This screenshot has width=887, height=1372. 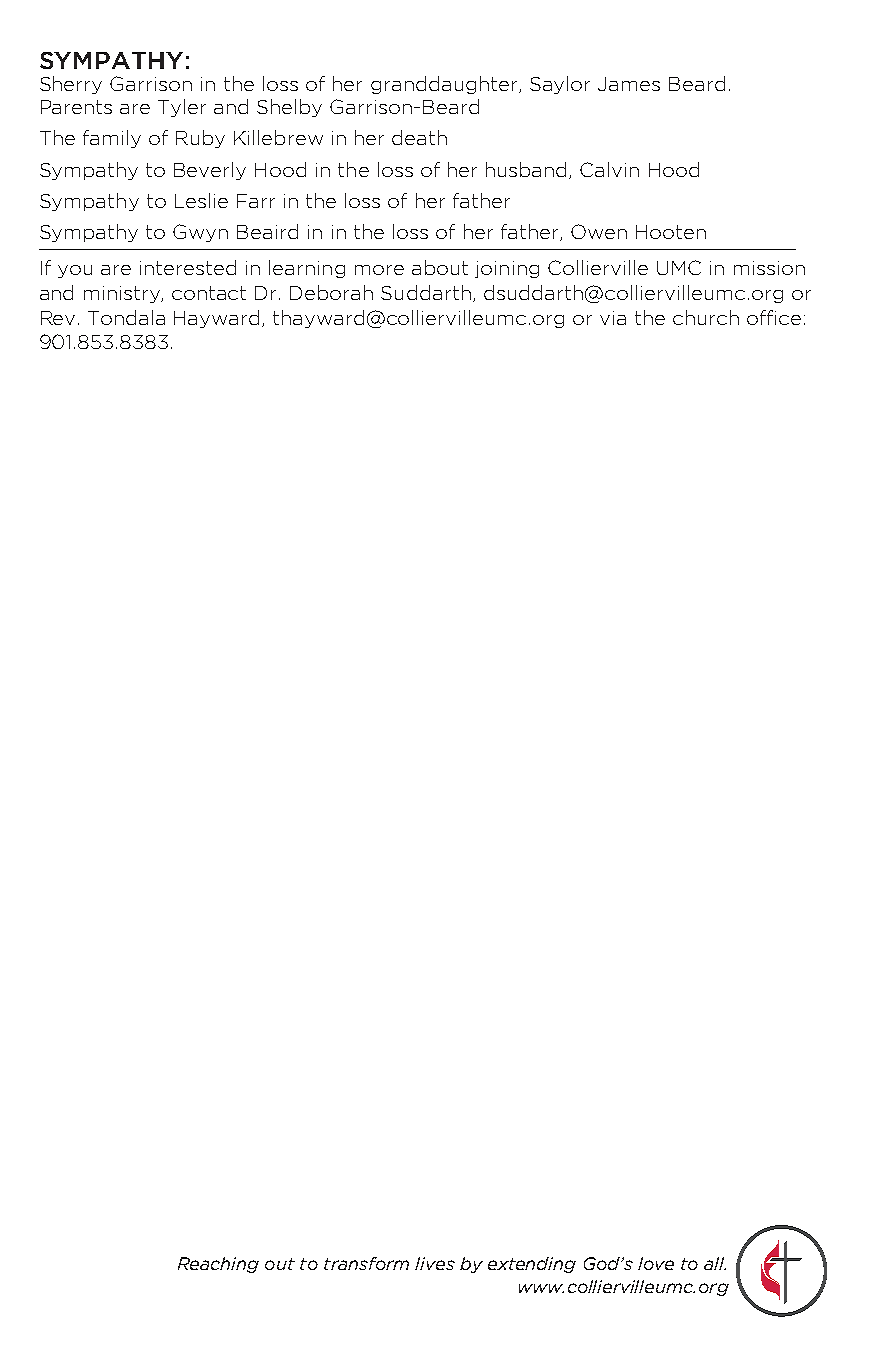 What do you see at coordinates (218, 1265) in the screenshot?
I see `Reaching` at bounding box center [218, 1265].
